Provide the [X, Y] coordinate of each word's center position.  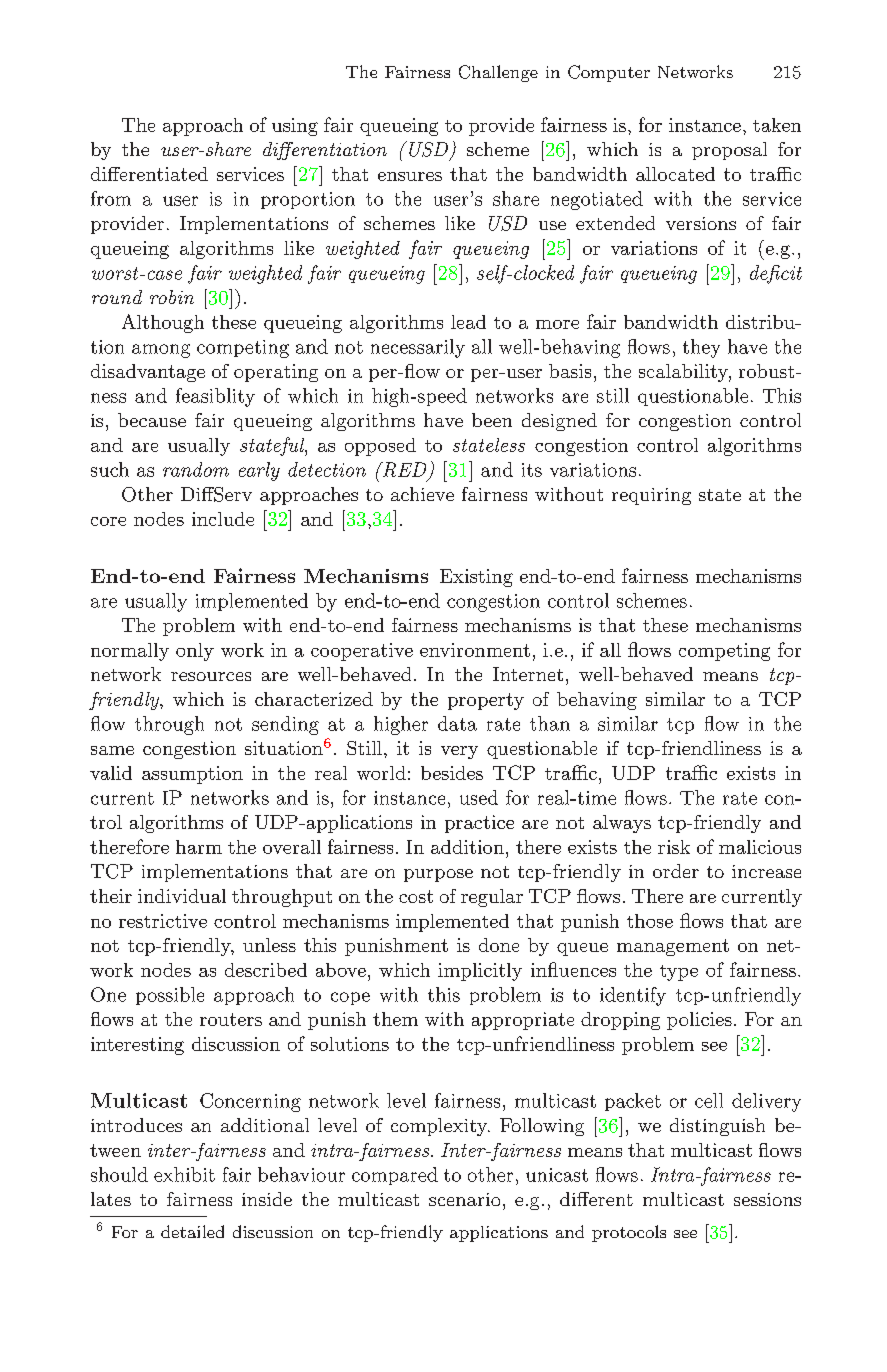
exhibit [184, 1174]
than [550, 723]
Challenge [498, 73]
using [295, 127]
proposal [729, 151]
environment [475, 650]
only [195, 652]
